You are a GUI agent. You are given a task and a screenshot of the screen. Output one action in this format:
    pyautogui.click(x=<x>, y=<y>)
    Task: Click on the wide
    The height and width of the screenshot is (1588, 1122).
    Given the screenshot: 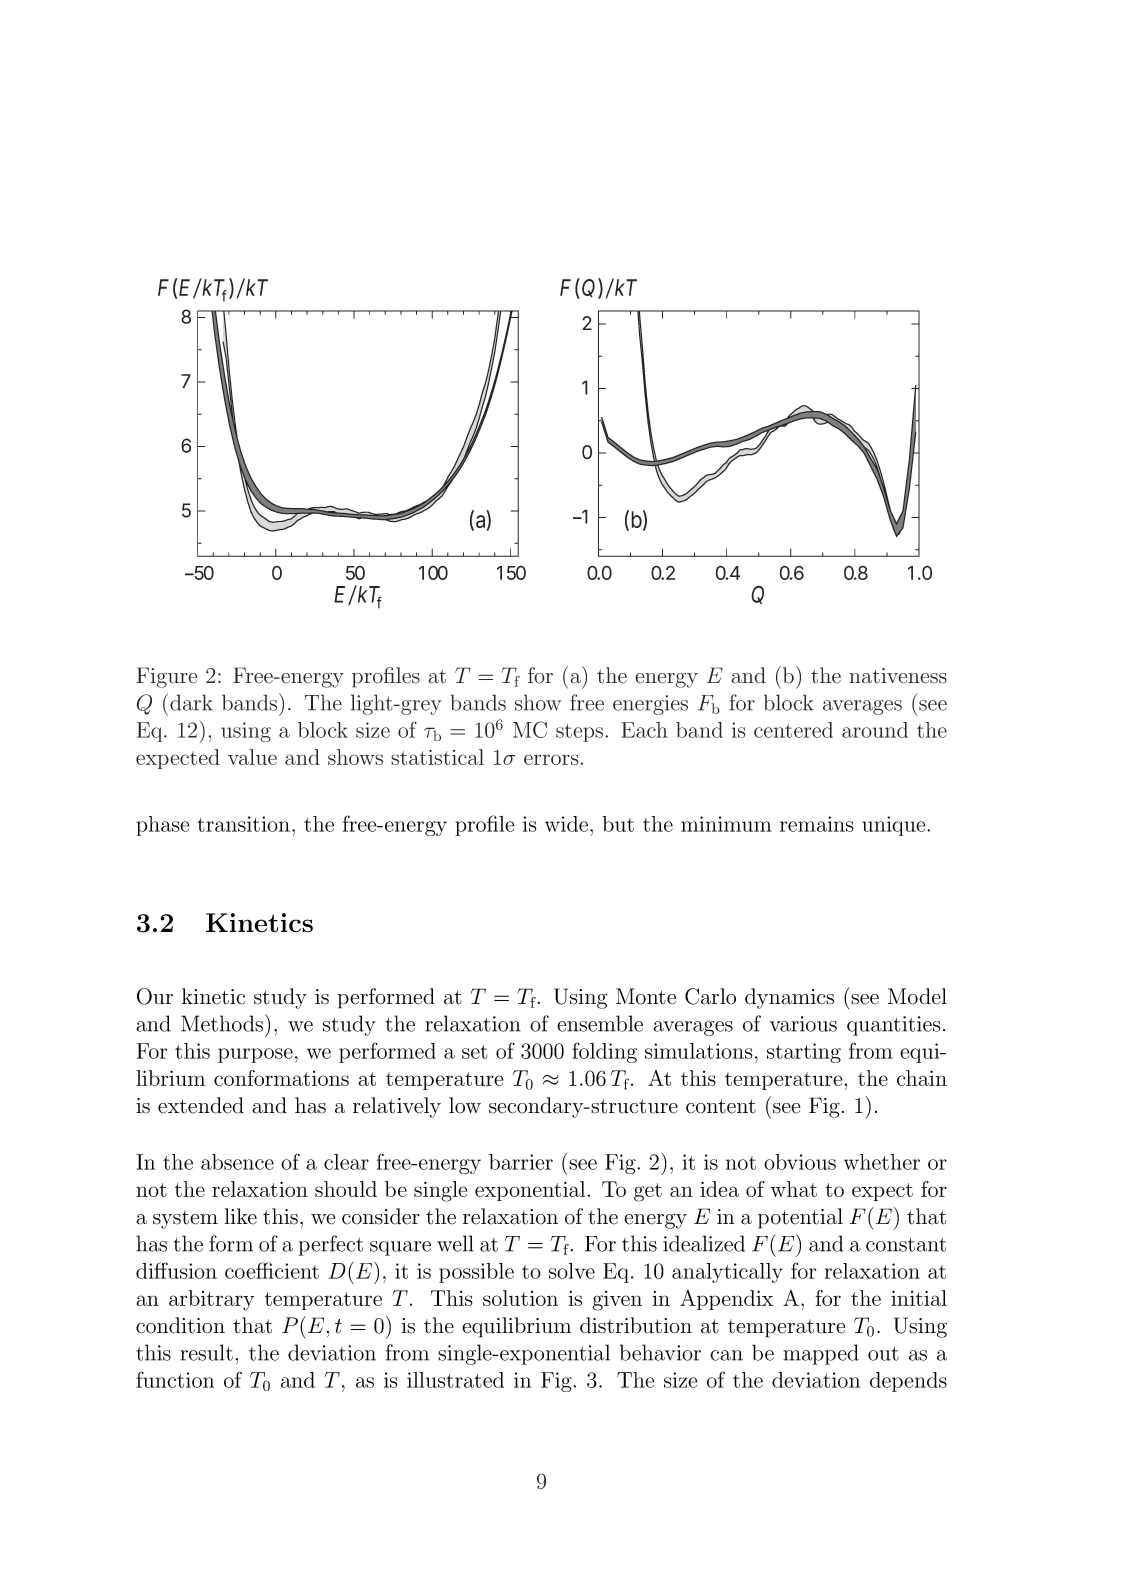 What is the action you would take?
    pyautogui.click(x=566, y=824)
